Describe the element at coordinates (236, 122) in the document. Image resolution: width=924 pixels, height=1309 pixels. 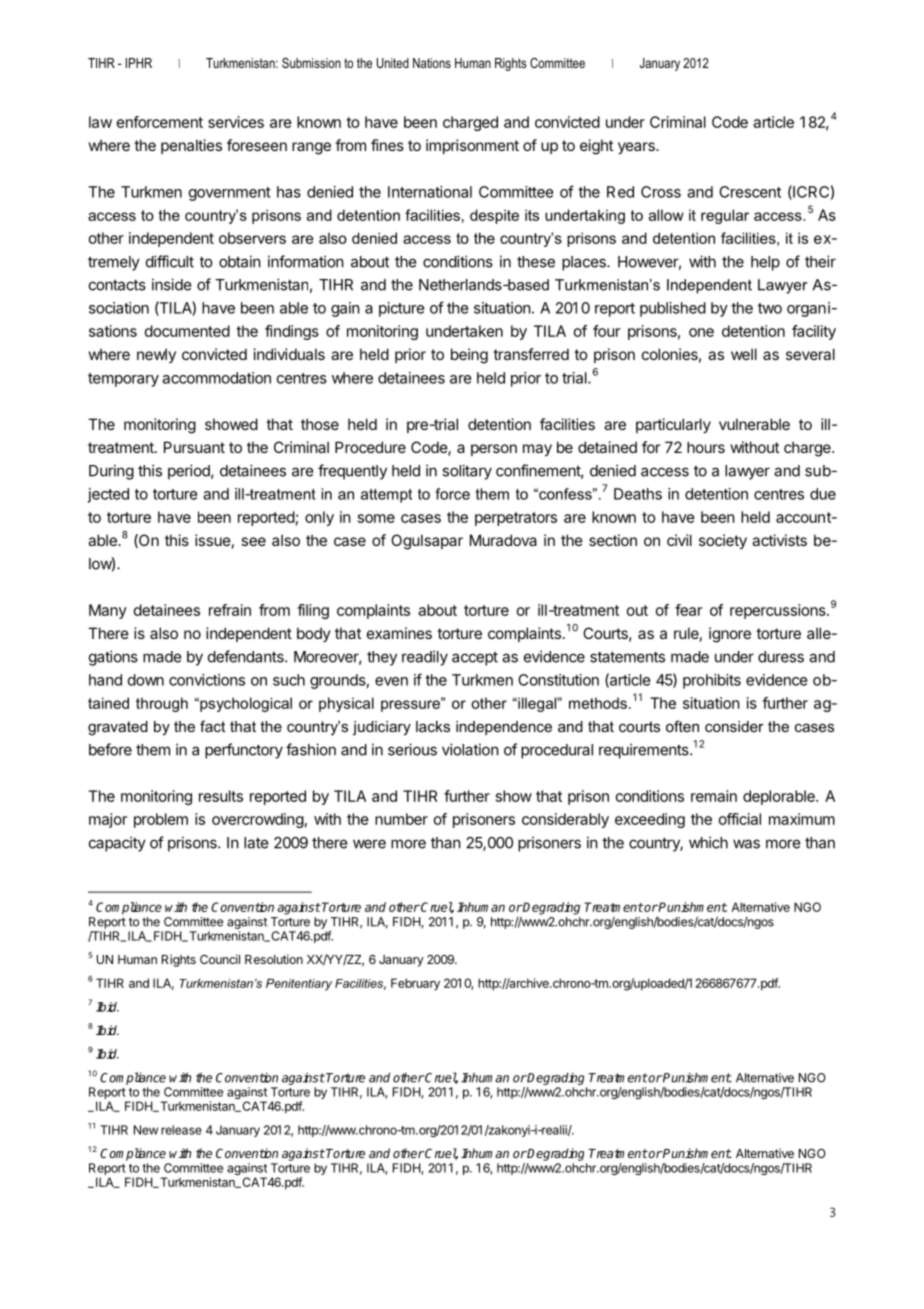
I see `services` at that location.
